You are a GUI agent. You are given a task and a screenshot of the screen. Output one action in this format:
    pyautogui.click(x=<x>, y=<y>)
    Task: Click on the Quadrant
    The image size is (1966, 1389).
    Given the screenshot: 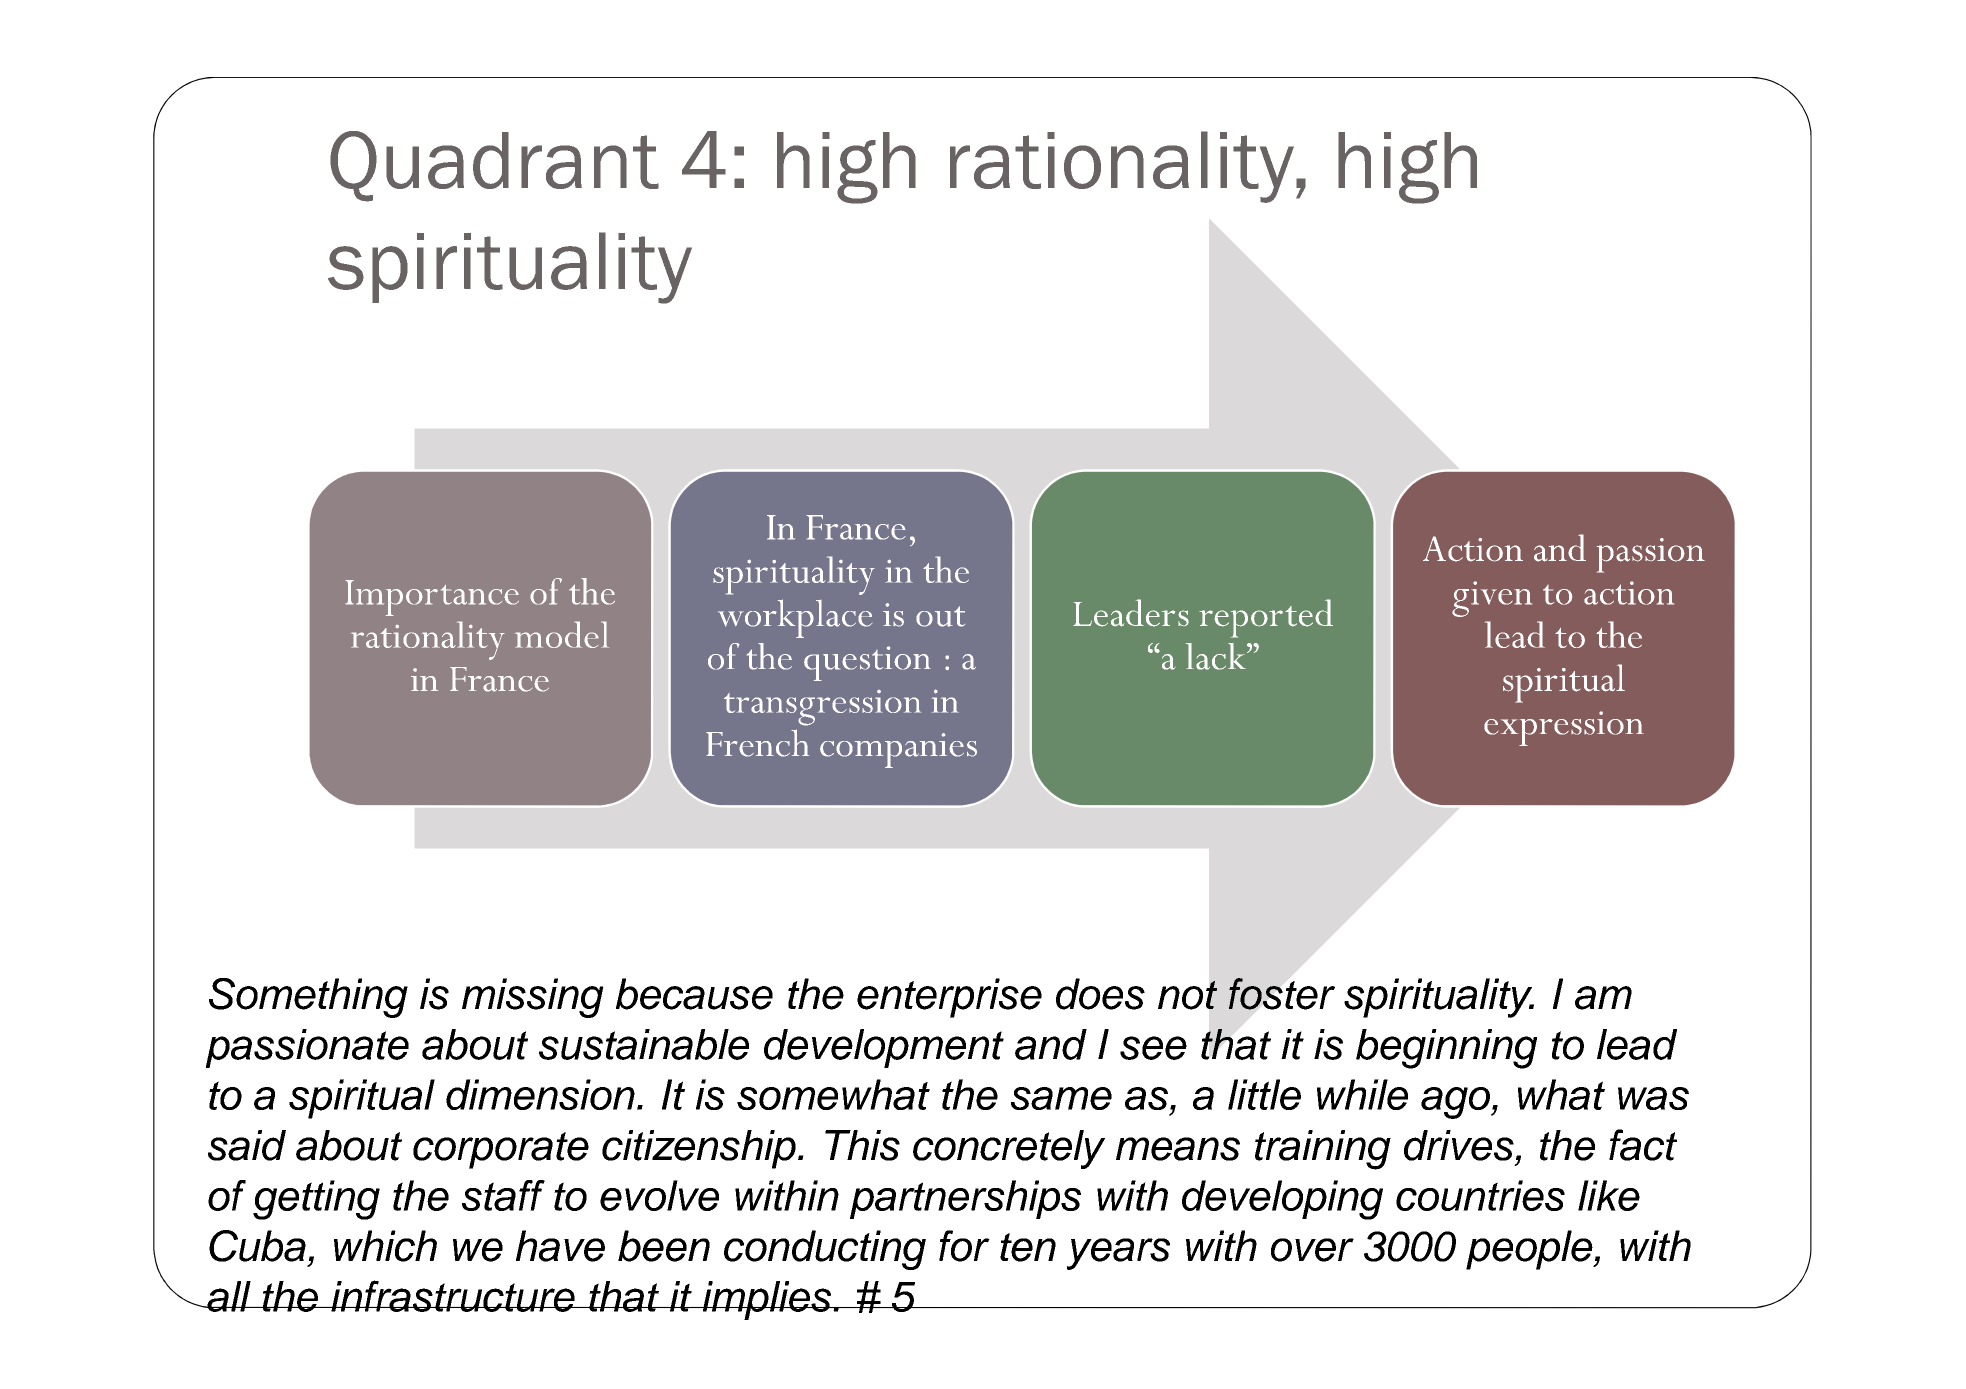 What is the action you would take?
    pyautogui.click(x=494, y=166)
